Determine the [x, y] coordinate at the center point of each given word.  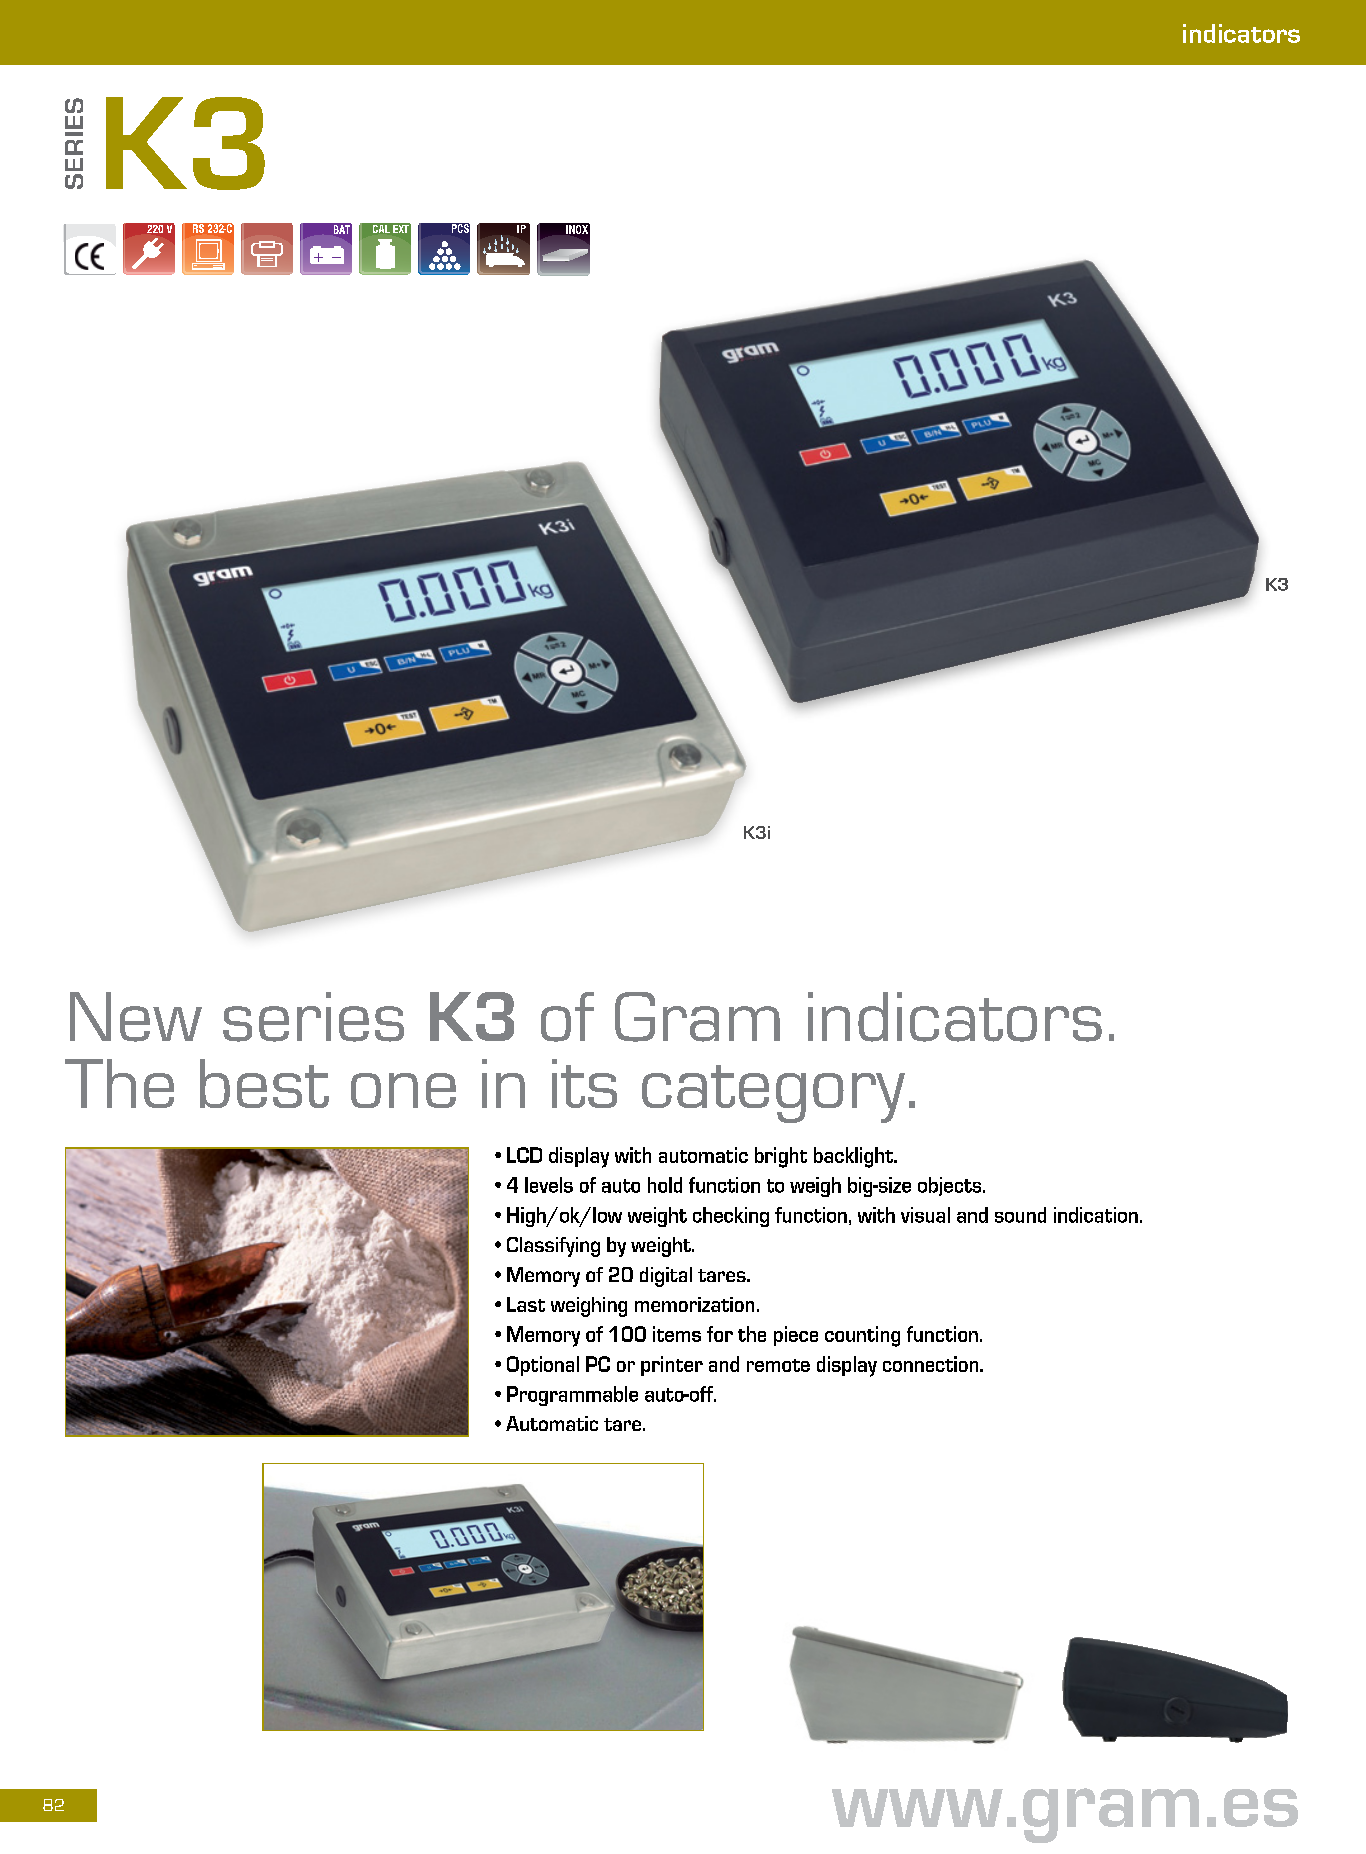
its [584, 1083]
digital [666, 1277]
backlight [855, 1157]
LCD [524, 1155]
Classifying [553, 1247]
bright [781, 1157]
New [136, 1017]
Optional [543, 1366]
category [773, 1094]
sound [1020, 1215]
